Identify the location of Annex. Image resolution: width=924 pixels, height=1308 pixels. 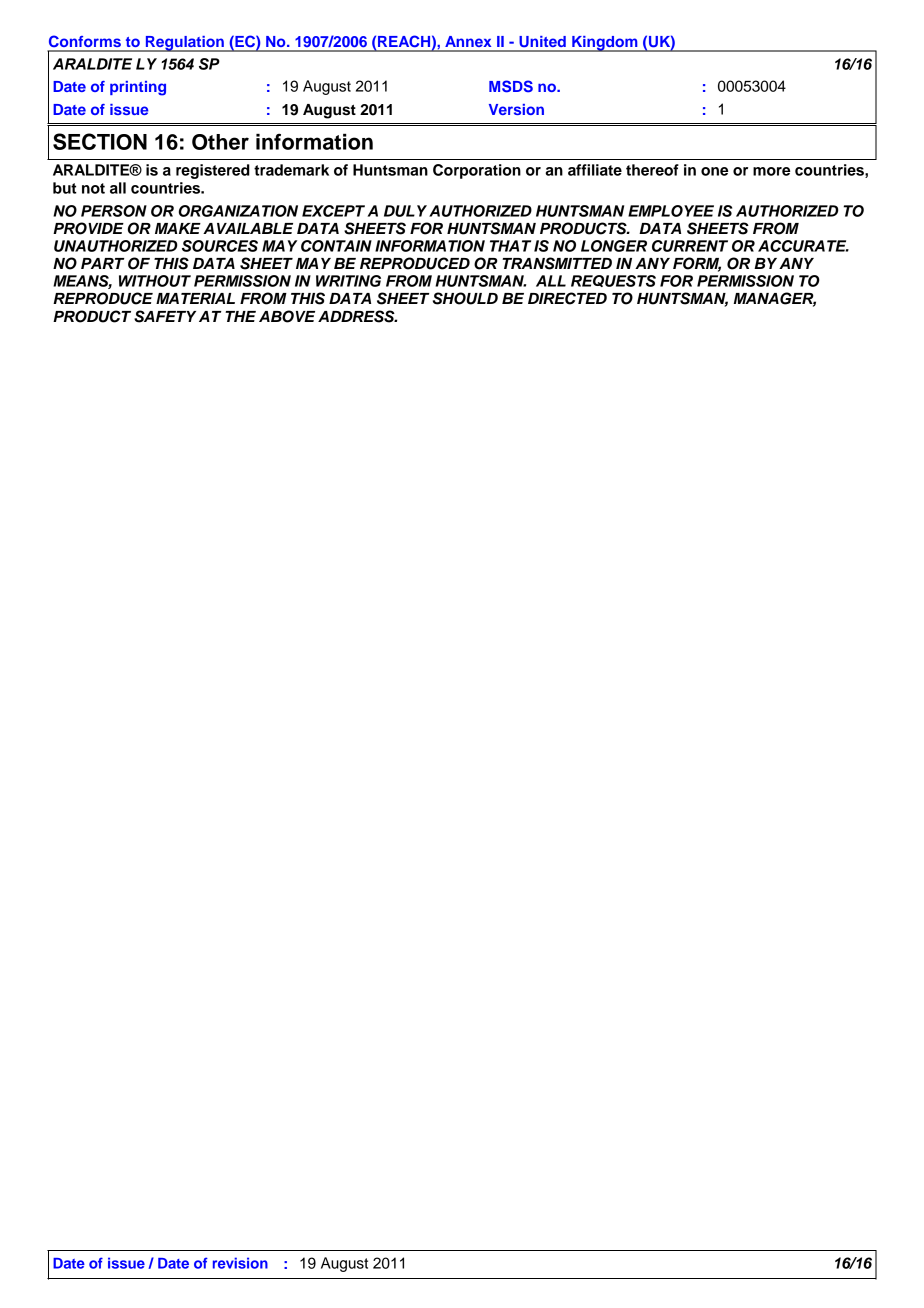
(468, 41).
